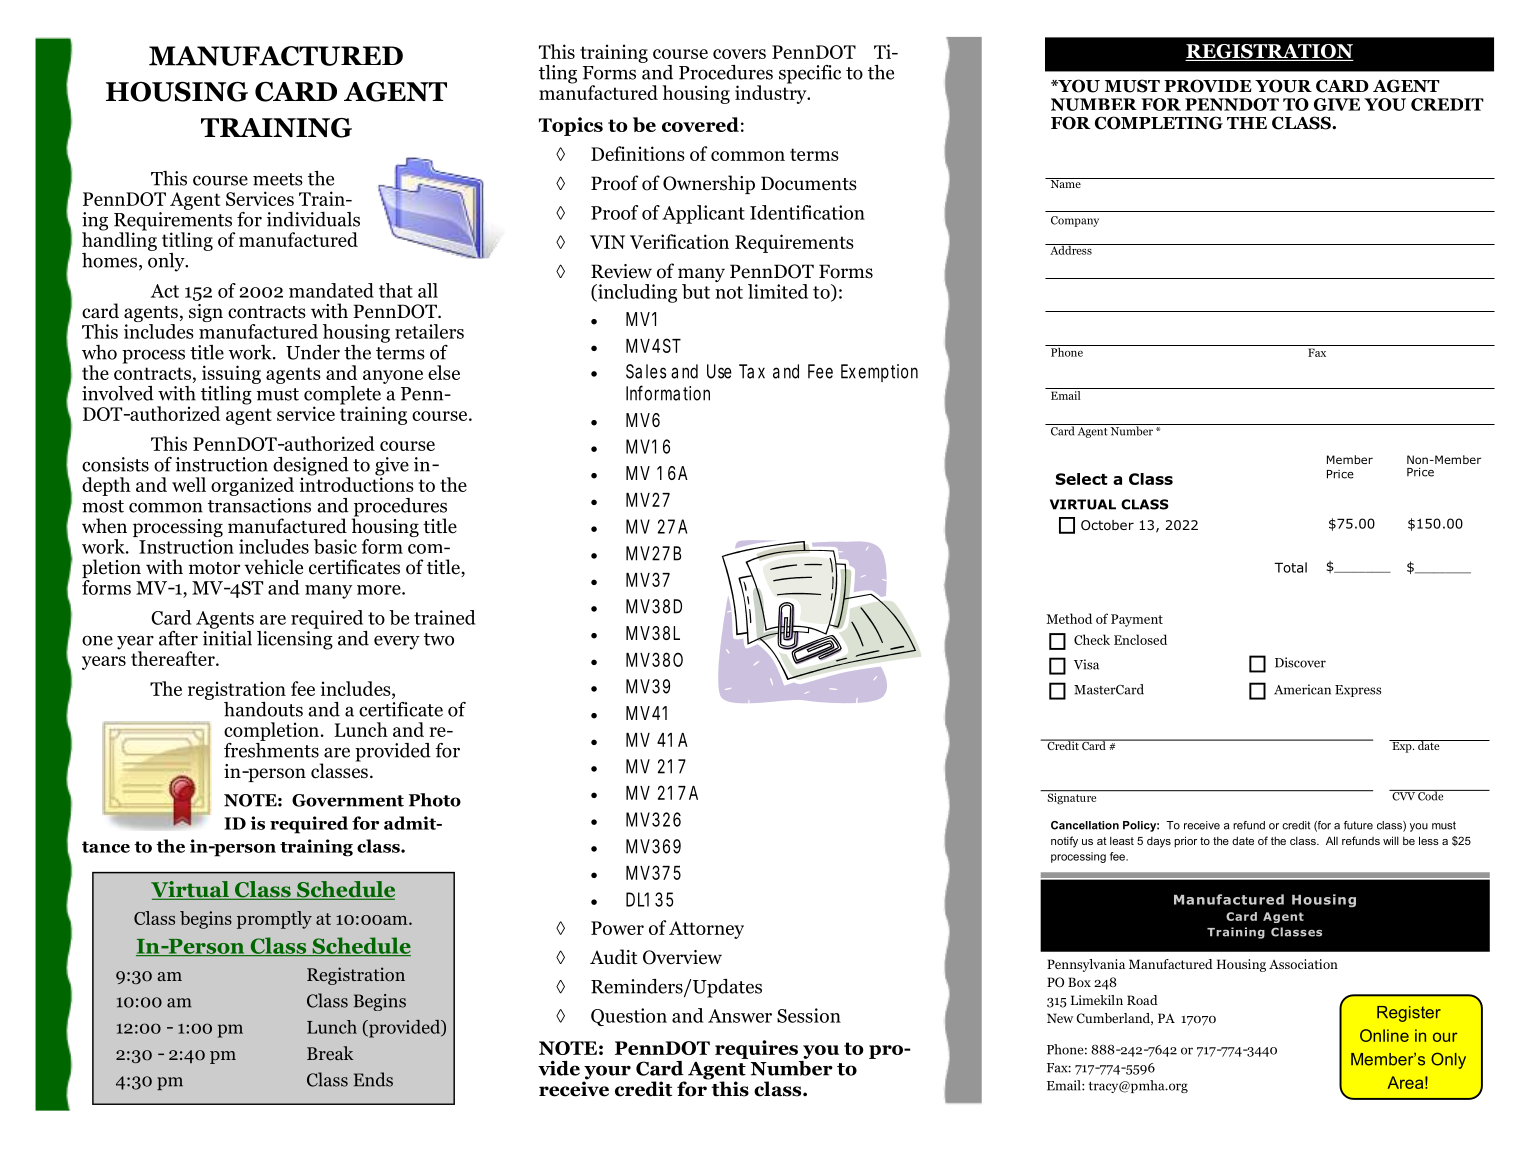 This screenshot has width=1520, height=1174. Describe the element at coordinates (1290, 567) in the screenshot. I see `Total` at that location.
